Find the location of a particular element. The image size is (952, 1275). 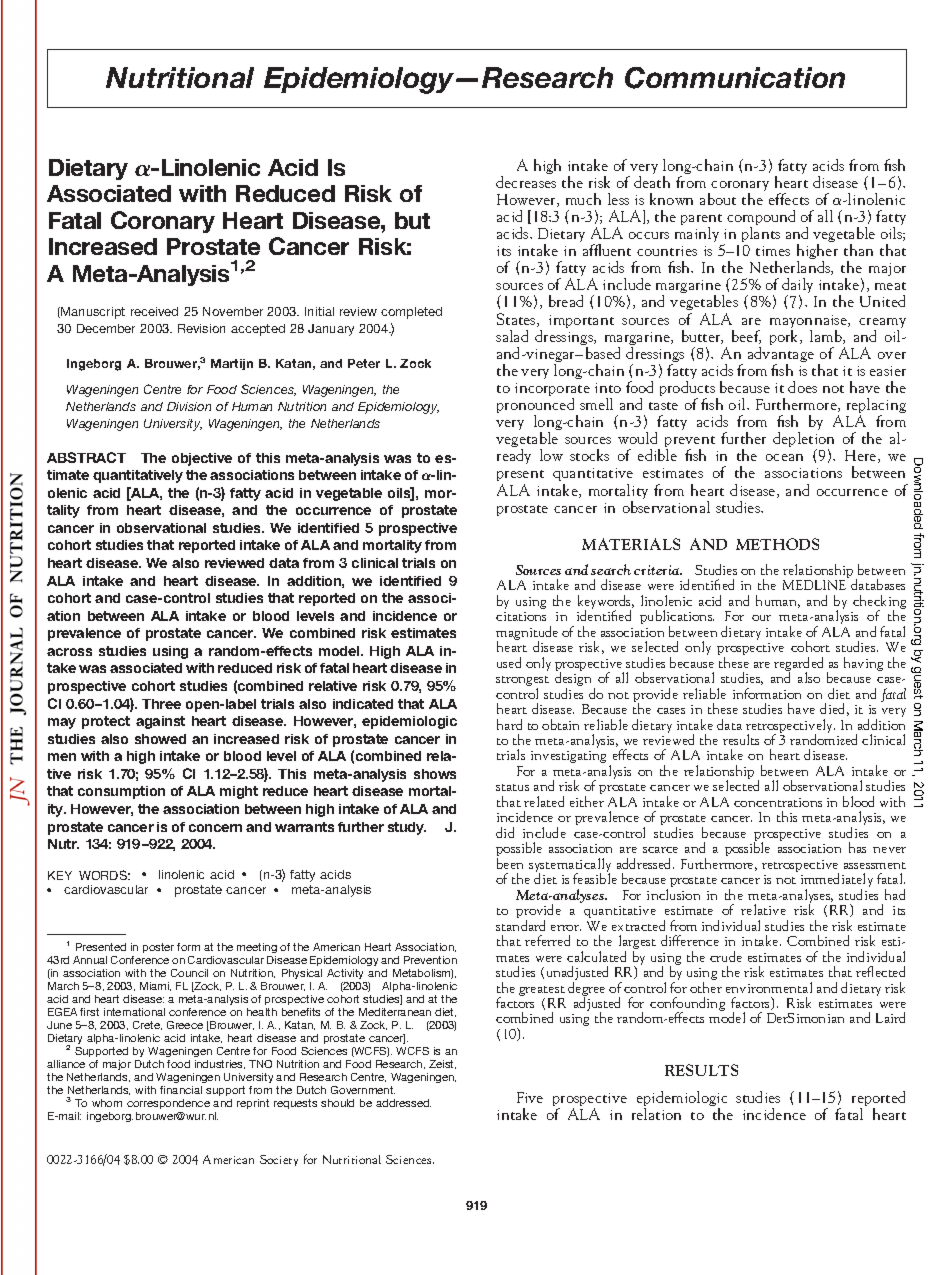

used is located at coordinates (509, 662).
